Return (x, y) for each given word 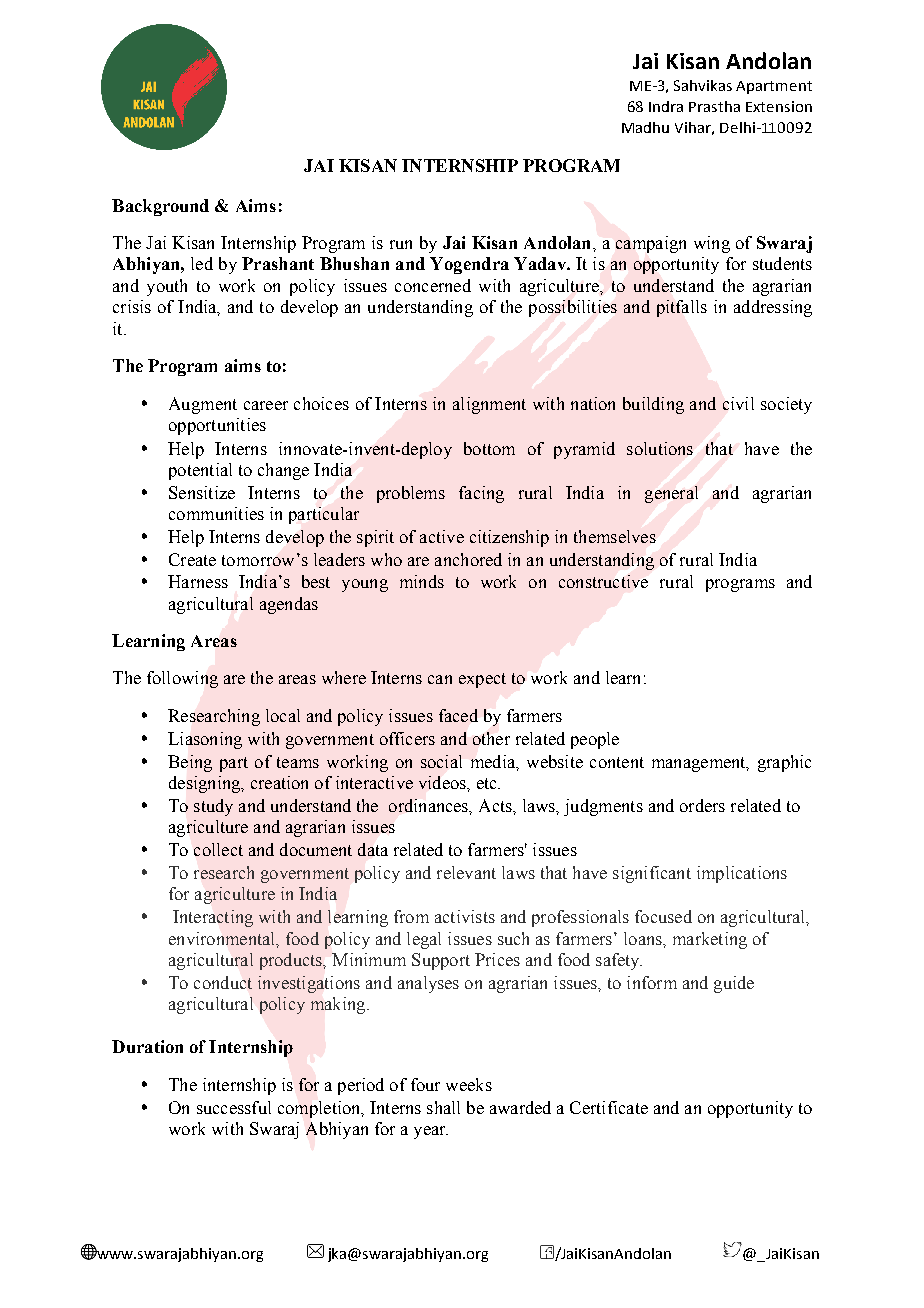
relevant (466, 872)
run (401, 244)
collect (218, 849)
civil (738, 403)
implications (742, 874)
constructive (603, 581)
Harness (198, 581)
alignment (489, 405)
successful (234, 1107)
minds (422, 581)
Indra (666, 106)
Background (160, 207)
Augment (203, 405)
